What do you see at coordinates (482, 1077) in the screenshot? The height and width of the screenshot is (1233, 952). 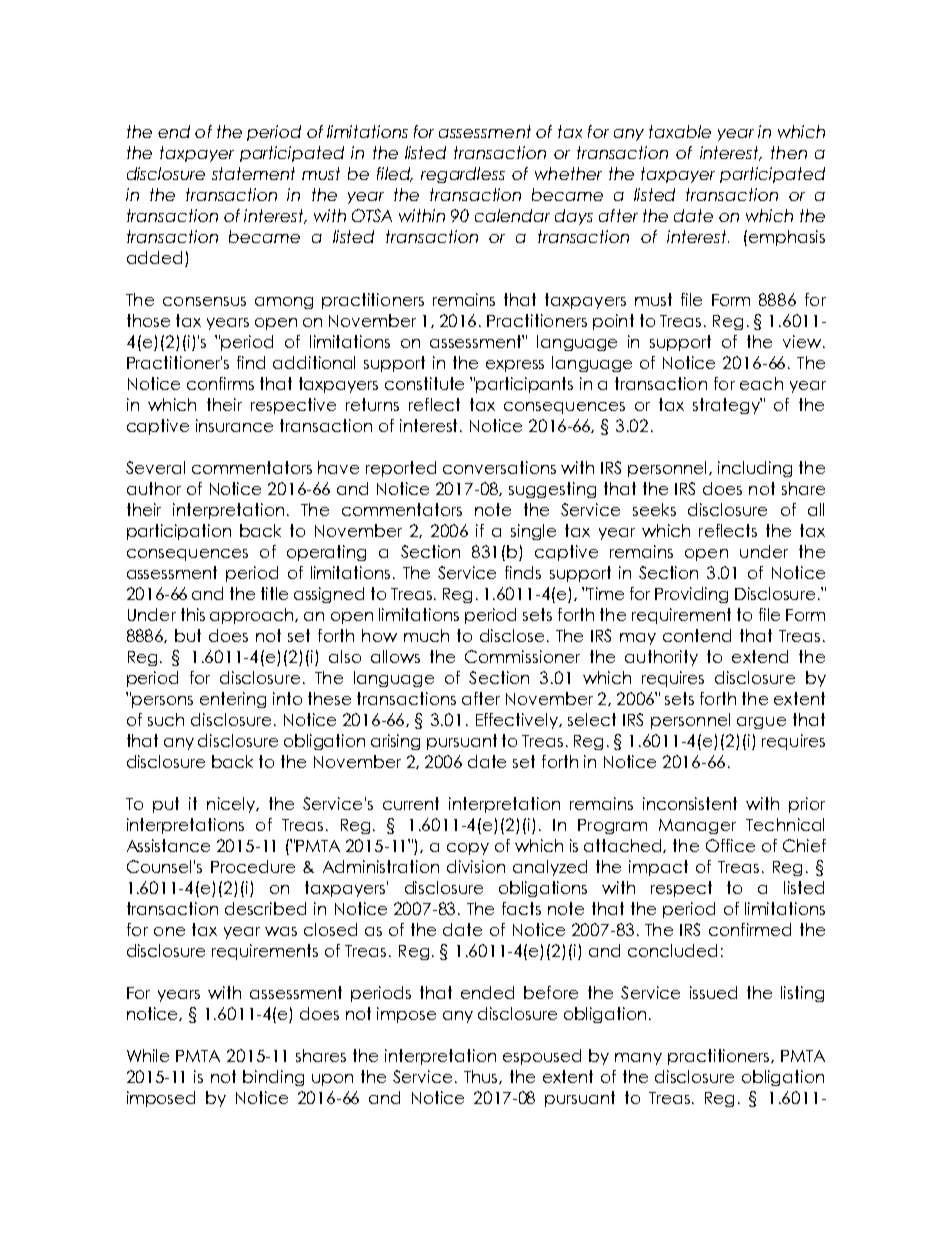 I see `Thus` at bounding box center [482, 1077].
